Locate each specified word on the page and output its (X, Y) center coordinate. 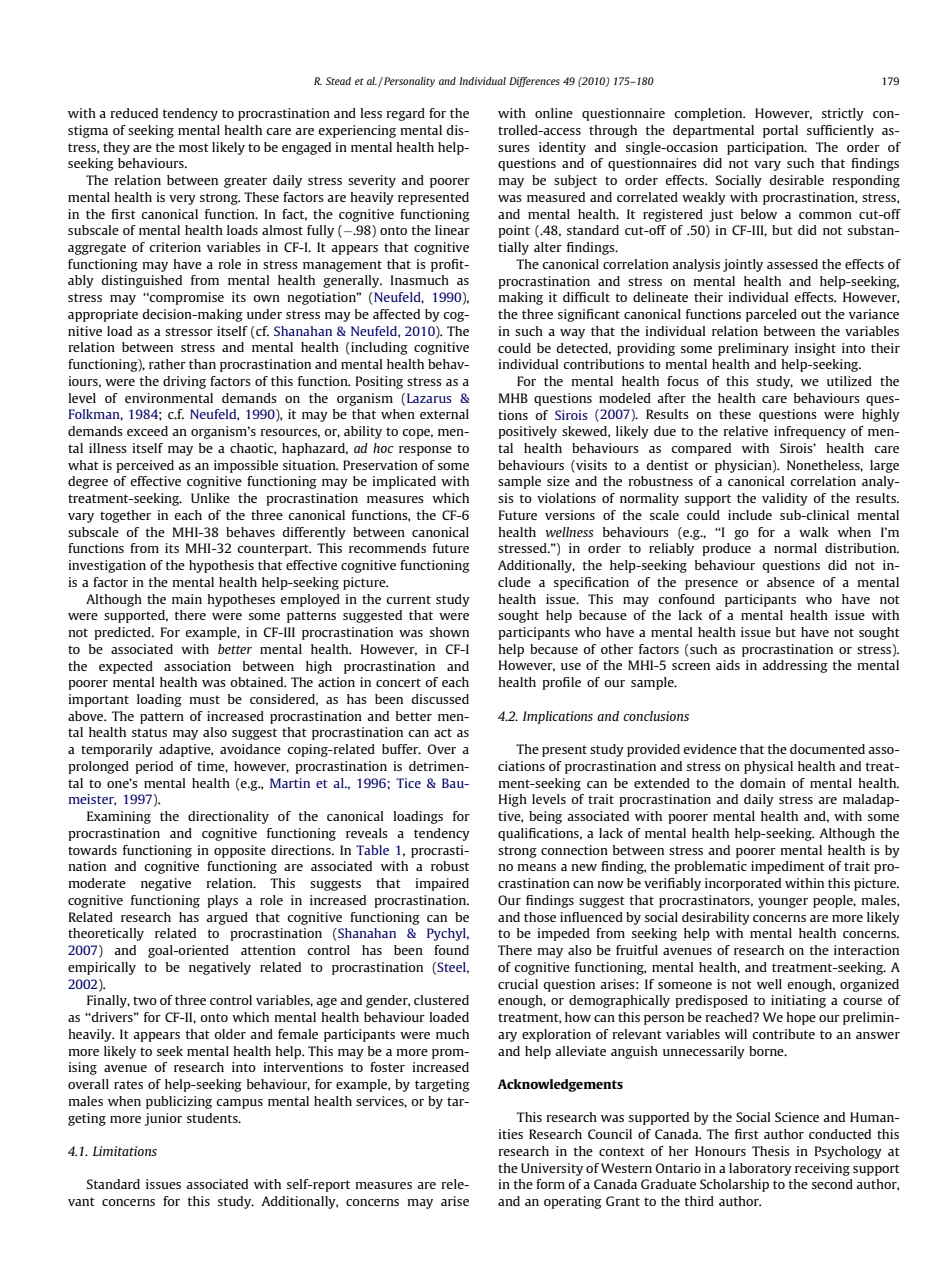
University (552, 1169)
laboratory (760, 1169)
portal (780, 131)
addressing (795, 666)
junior (163, 1119)
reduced (134, 113)
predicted (123, 633)
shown (449, 632)
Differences (534, 82)
